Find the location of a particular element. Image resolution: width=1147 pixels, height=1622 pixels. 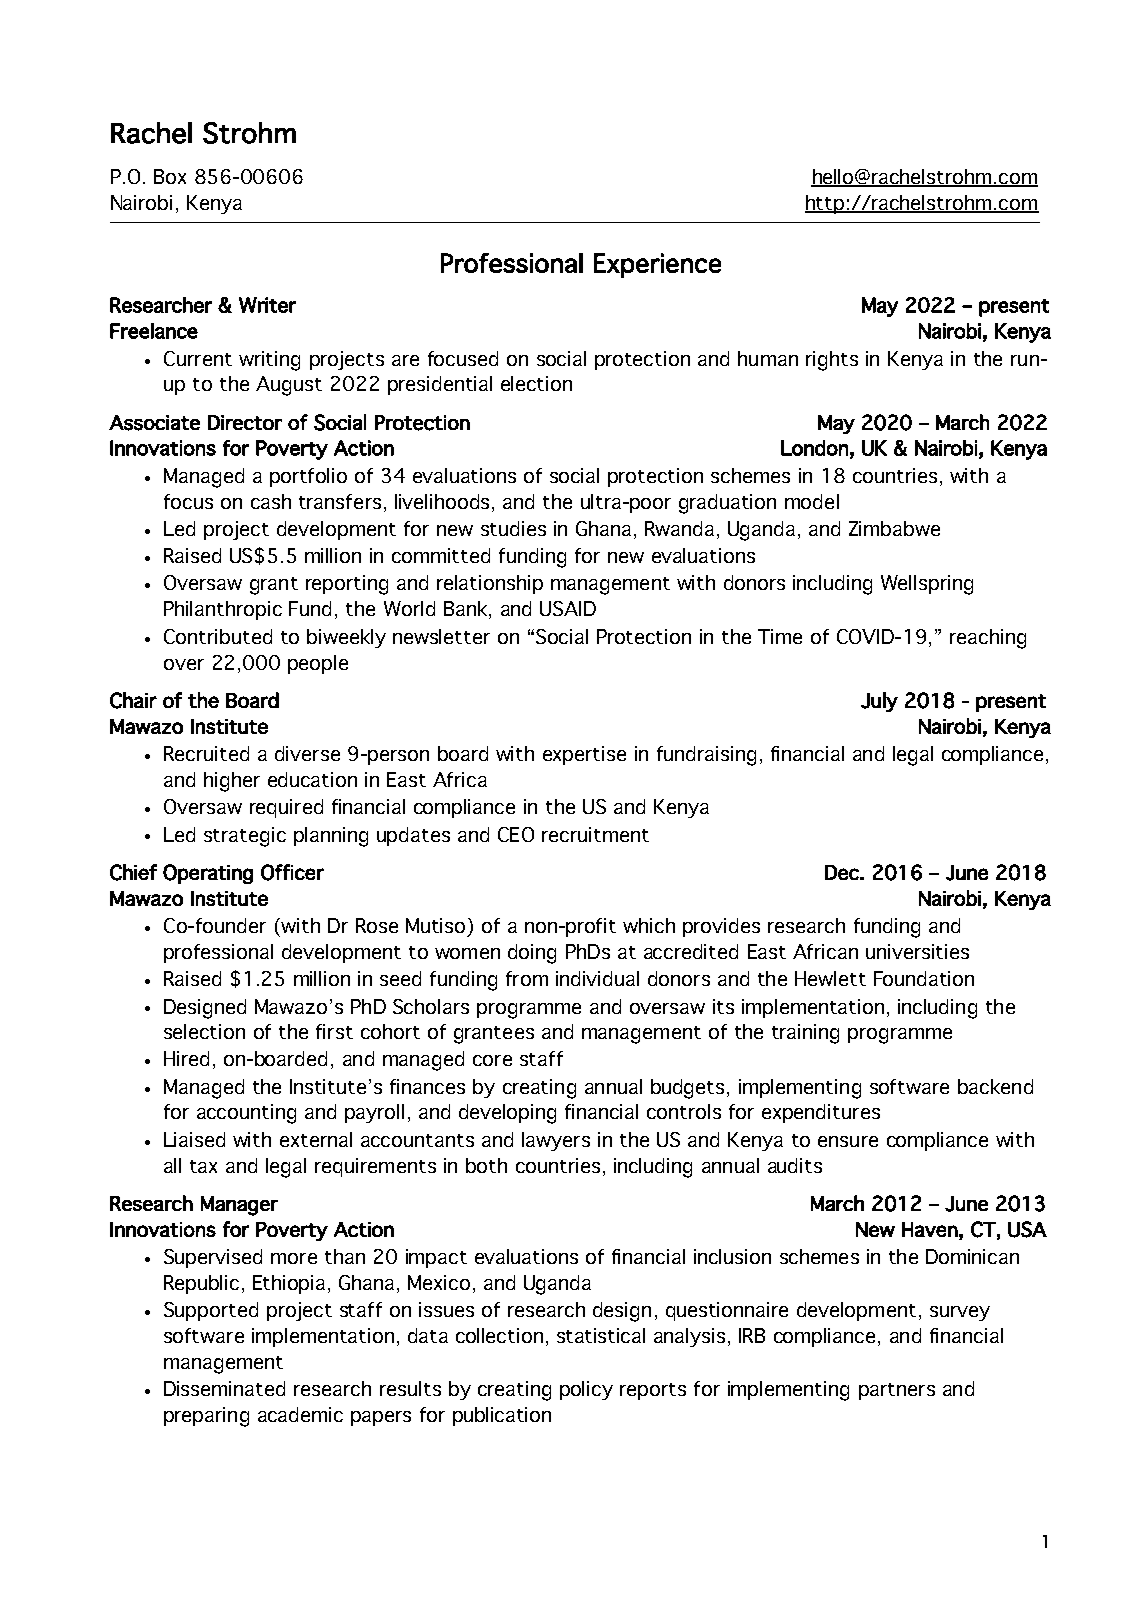

tax is located at coordinates (203, 1166).
